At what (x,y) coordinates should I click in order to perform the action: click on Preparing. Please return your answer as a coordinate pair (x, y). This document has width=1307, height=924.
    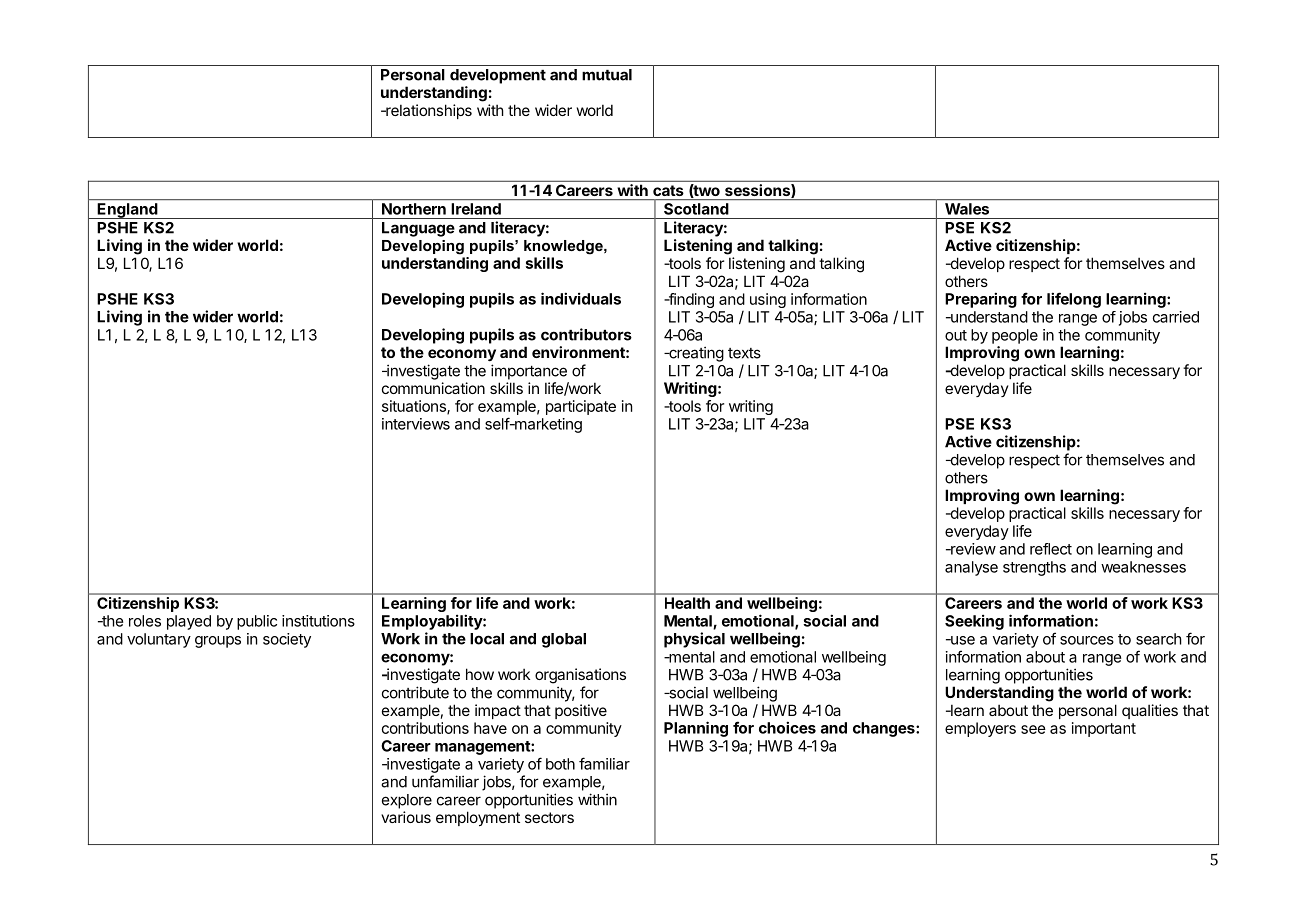
    Looking at the image, I should click on (981, 300).
